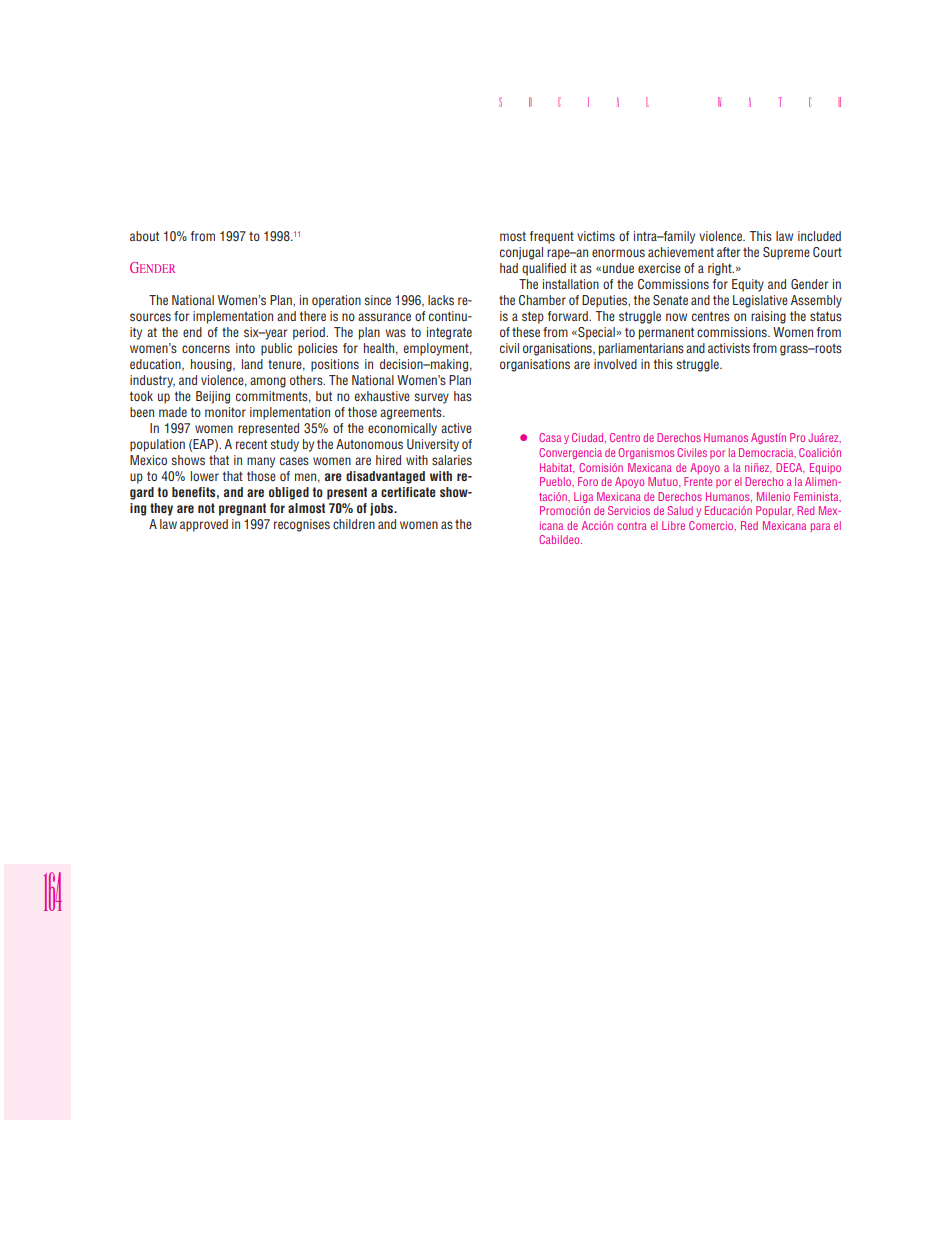 The image size is (952, 1233). What do you see at coordinates (204, 525) in the screenshot?
I see `approved` at bounding box center [204, 525].
